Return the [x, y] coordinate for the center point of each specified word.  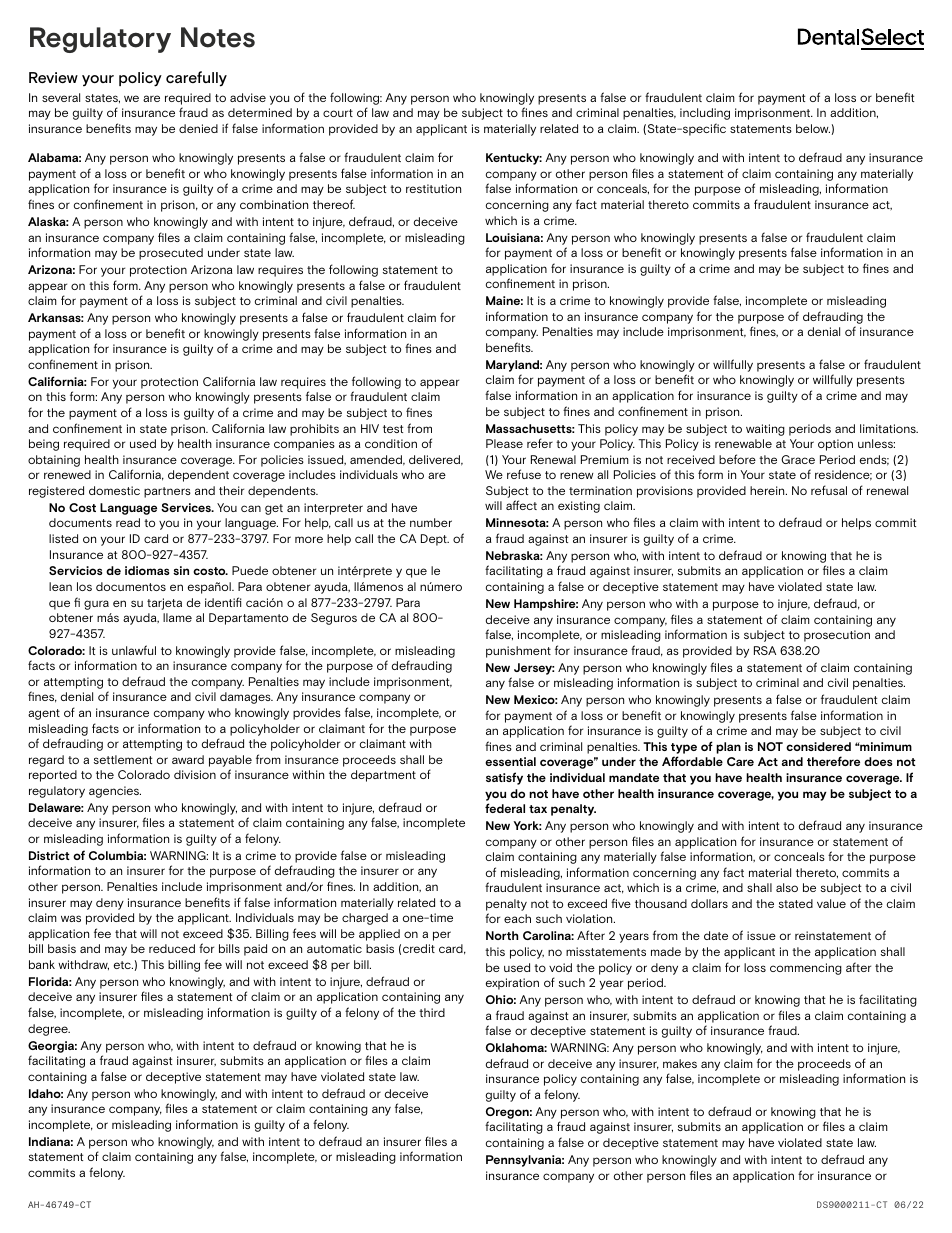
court [338, 113]
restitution [433, 188]
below [813, 128]
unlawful [134, 650]
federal [505, 808]
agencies [115, 792]
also [787, 887]
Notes [218, 37]
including [705, 114]
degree [49, 1030]
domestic [114, 490]
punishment [518, 652]
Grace [798, 459]
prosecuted [171, 254]
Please [504, 443]
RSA [765, 650]
